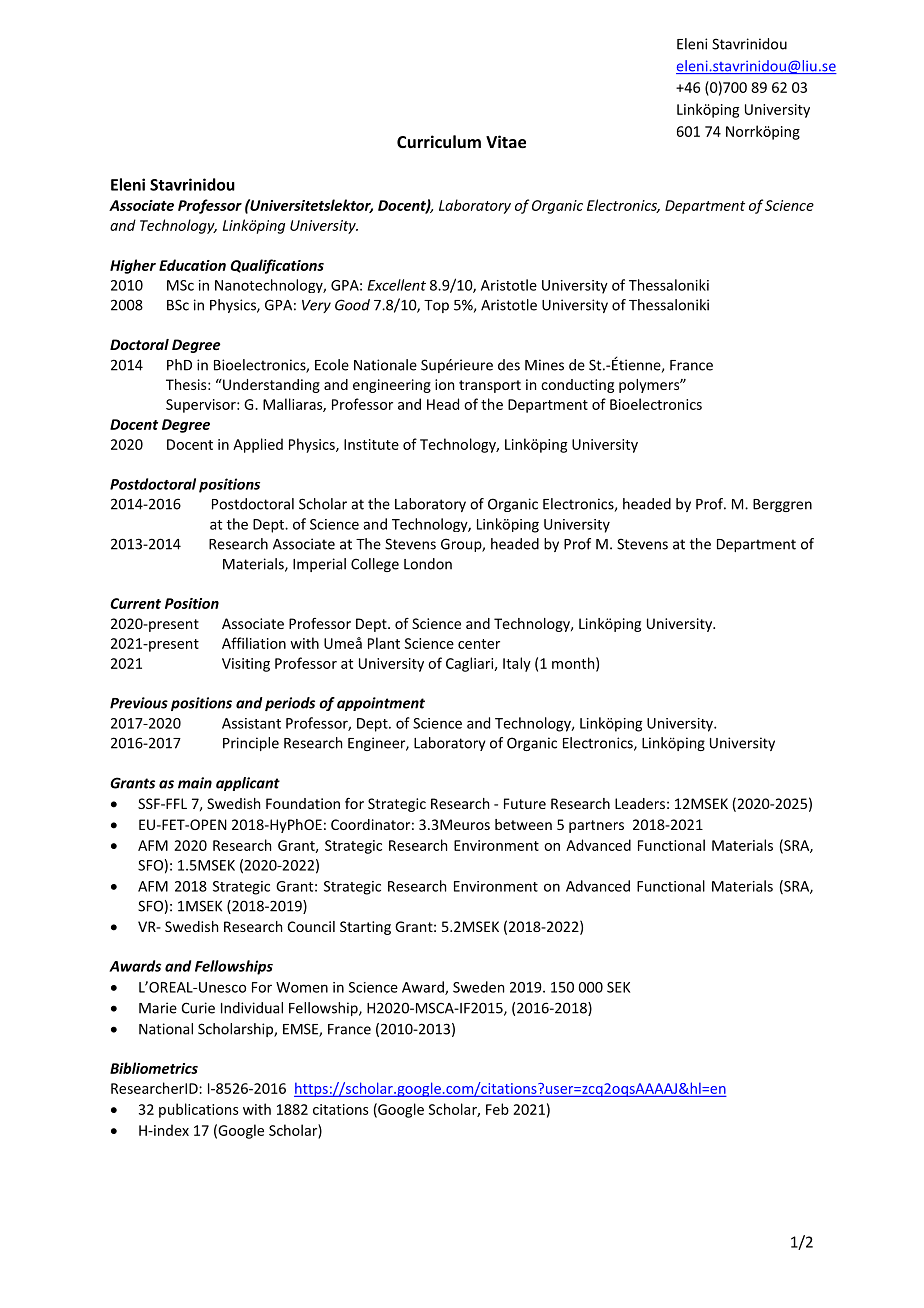  What do you see at coordinates (517, 664) in the page?
I see `Italy` at bounding box center [517, 664].
